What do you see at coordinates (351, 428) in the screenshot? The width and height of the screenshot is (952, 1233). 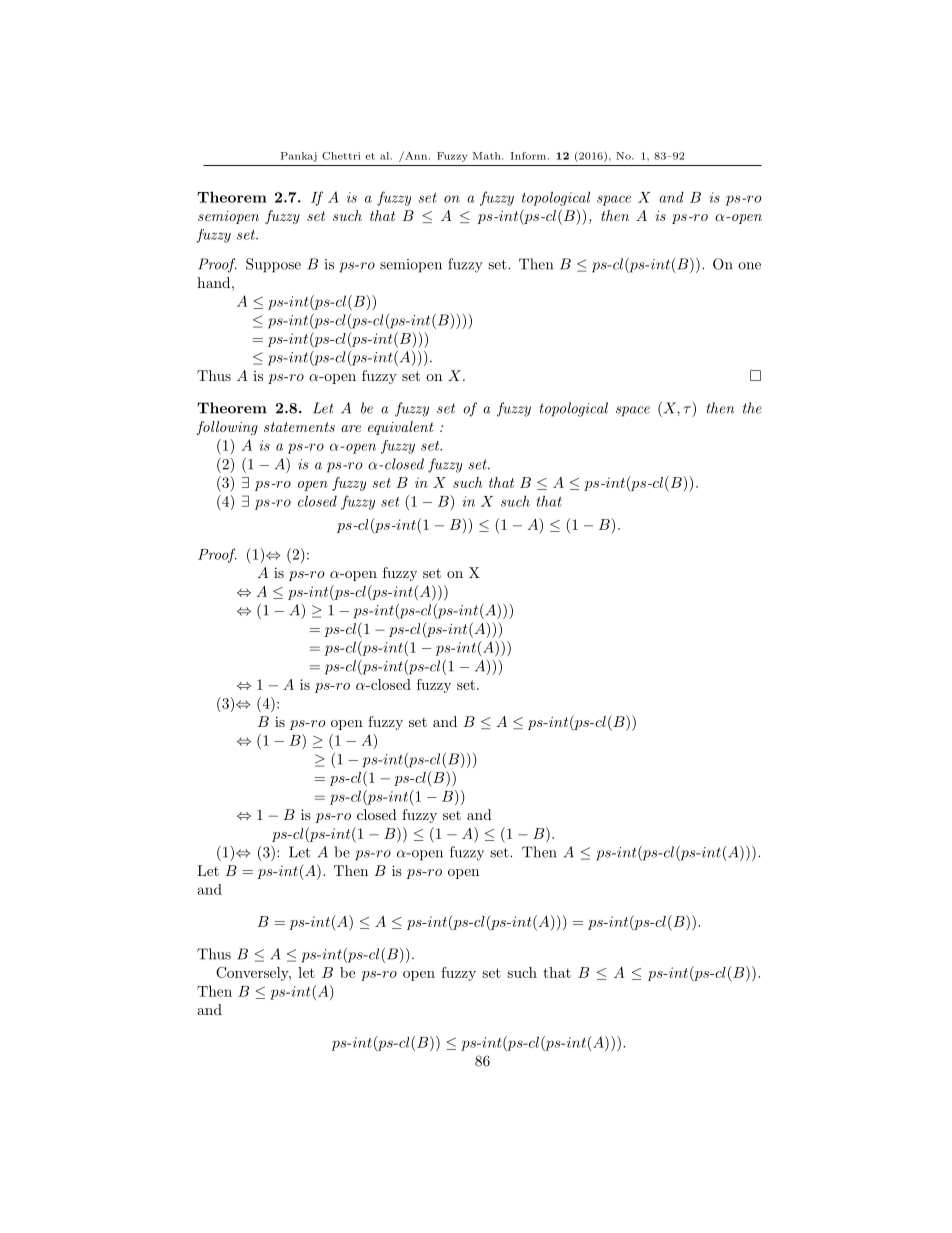 I see `are` at bounding box center [351, 428].
